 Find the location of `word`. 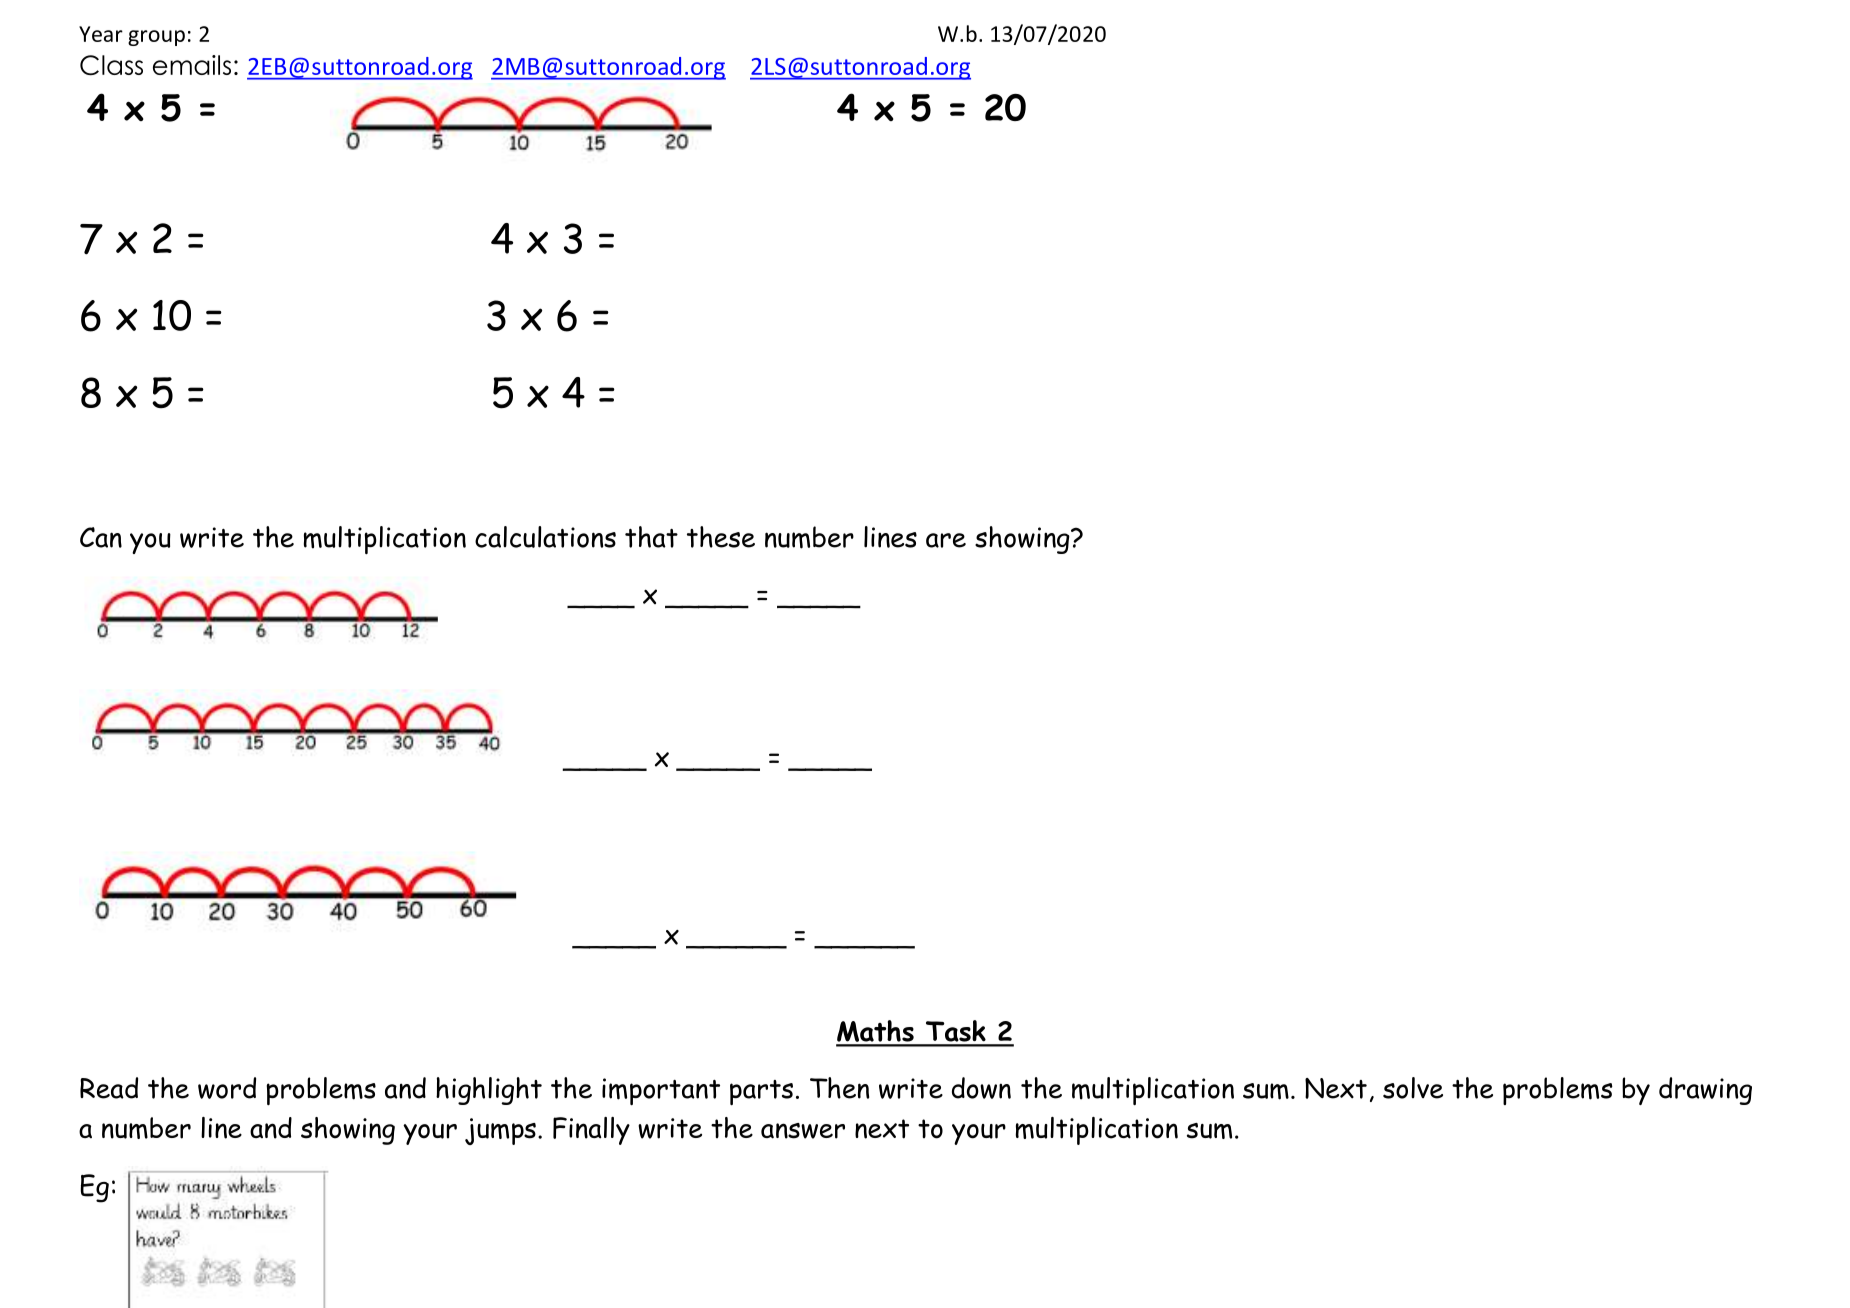

word is located at coordinates (227, 1088).
